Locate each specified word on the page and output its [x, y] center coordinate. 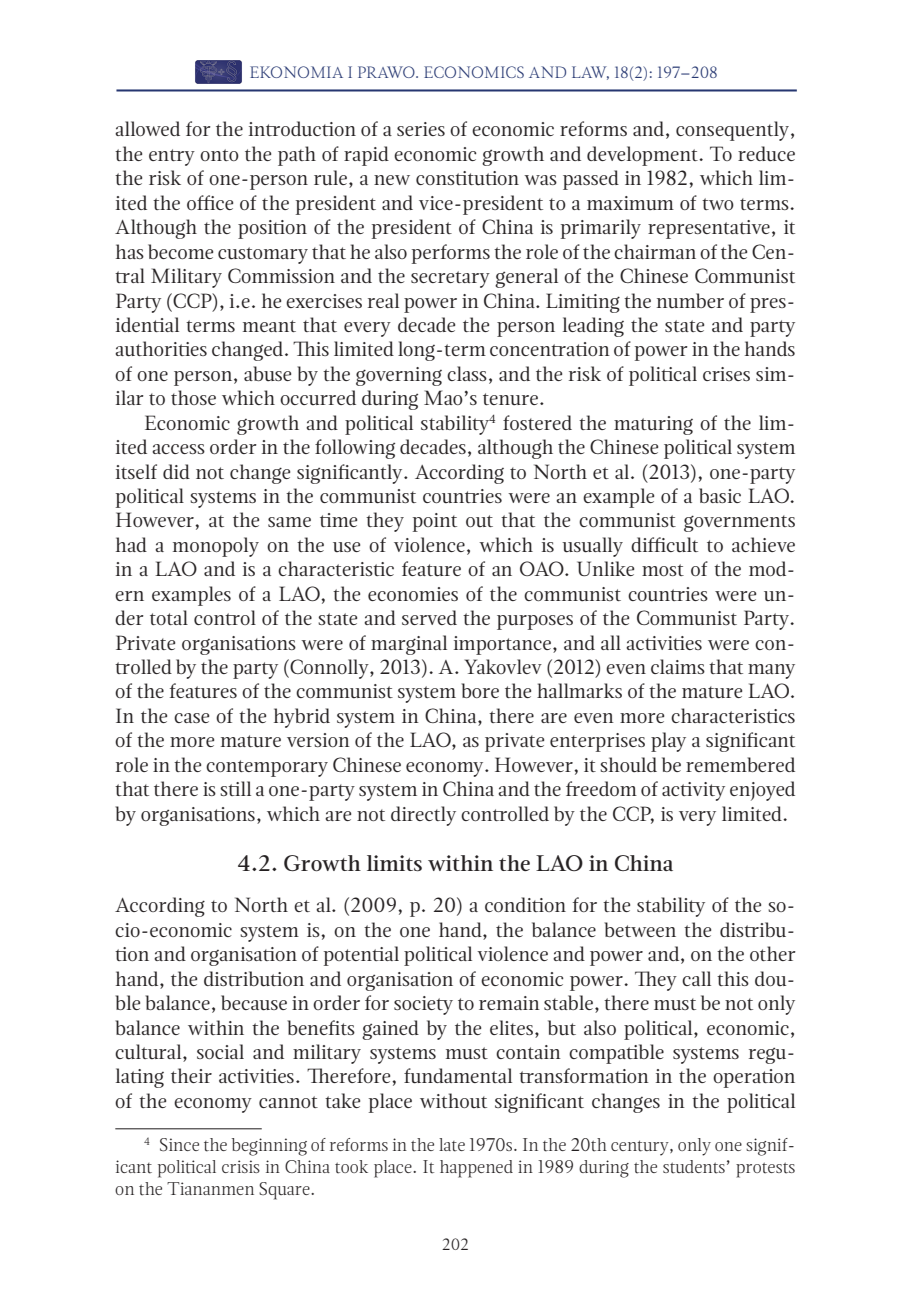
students [694, 1167]
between [640, 929]
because [254, 1003]
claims [678, 666]
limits [394, 863]
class [467, 373]
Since [179, 1145]
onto [219, 155]
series [421, 129]
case [191, 718]
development [644, 156]
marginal [409, 645]
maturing [653, 425]
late [452, 1145]
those [193, 397]
